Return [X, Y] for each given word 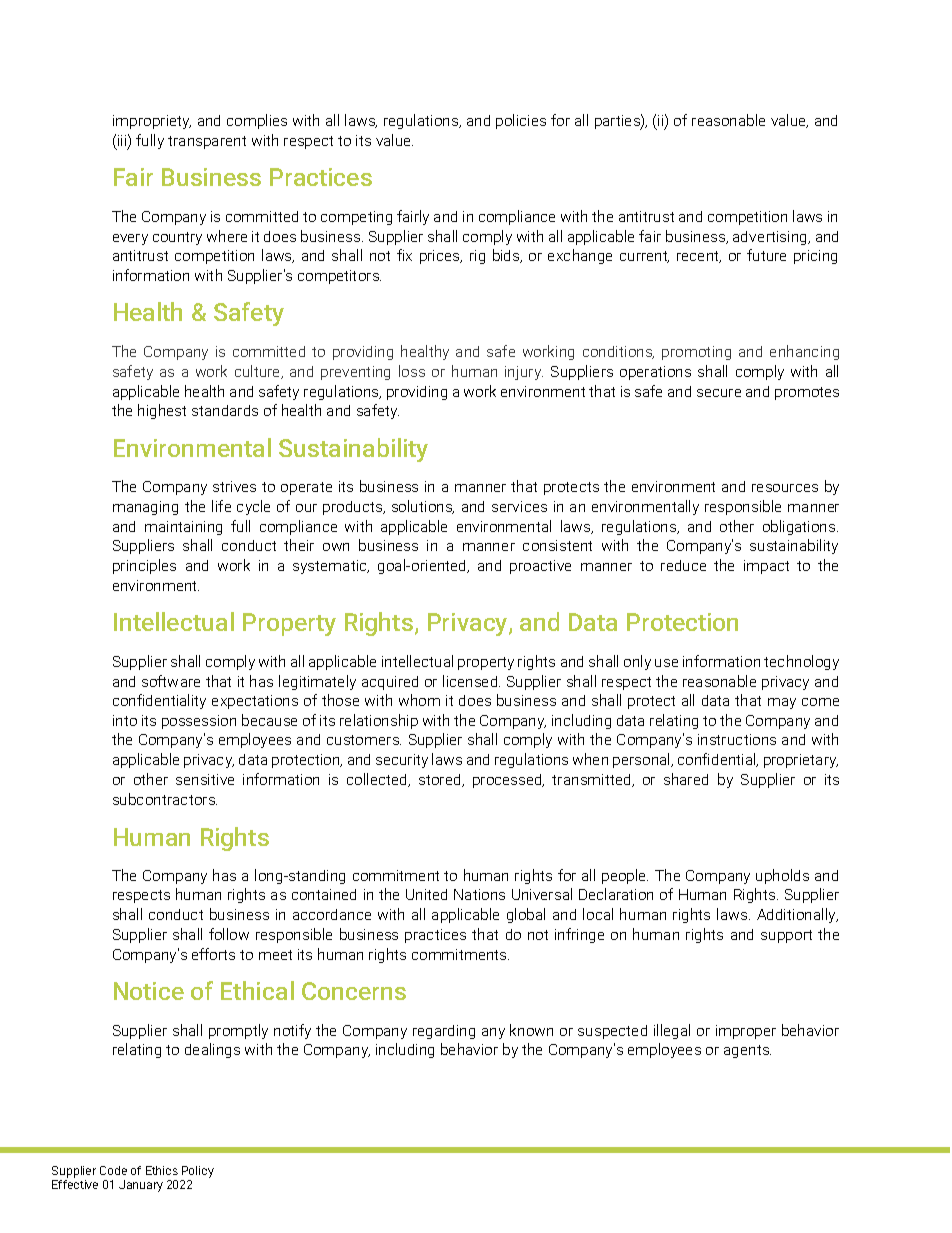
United [426, 894]
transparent [207, 142]
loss [412, 371]
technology [801, 662]
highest [162, 411]
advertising [771, 238]
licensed [471, 681]
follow [229, 934]
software [171, 681]
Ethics [162, 1170]
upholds [782, 876]
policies [521, 121]
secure [719, 393]
